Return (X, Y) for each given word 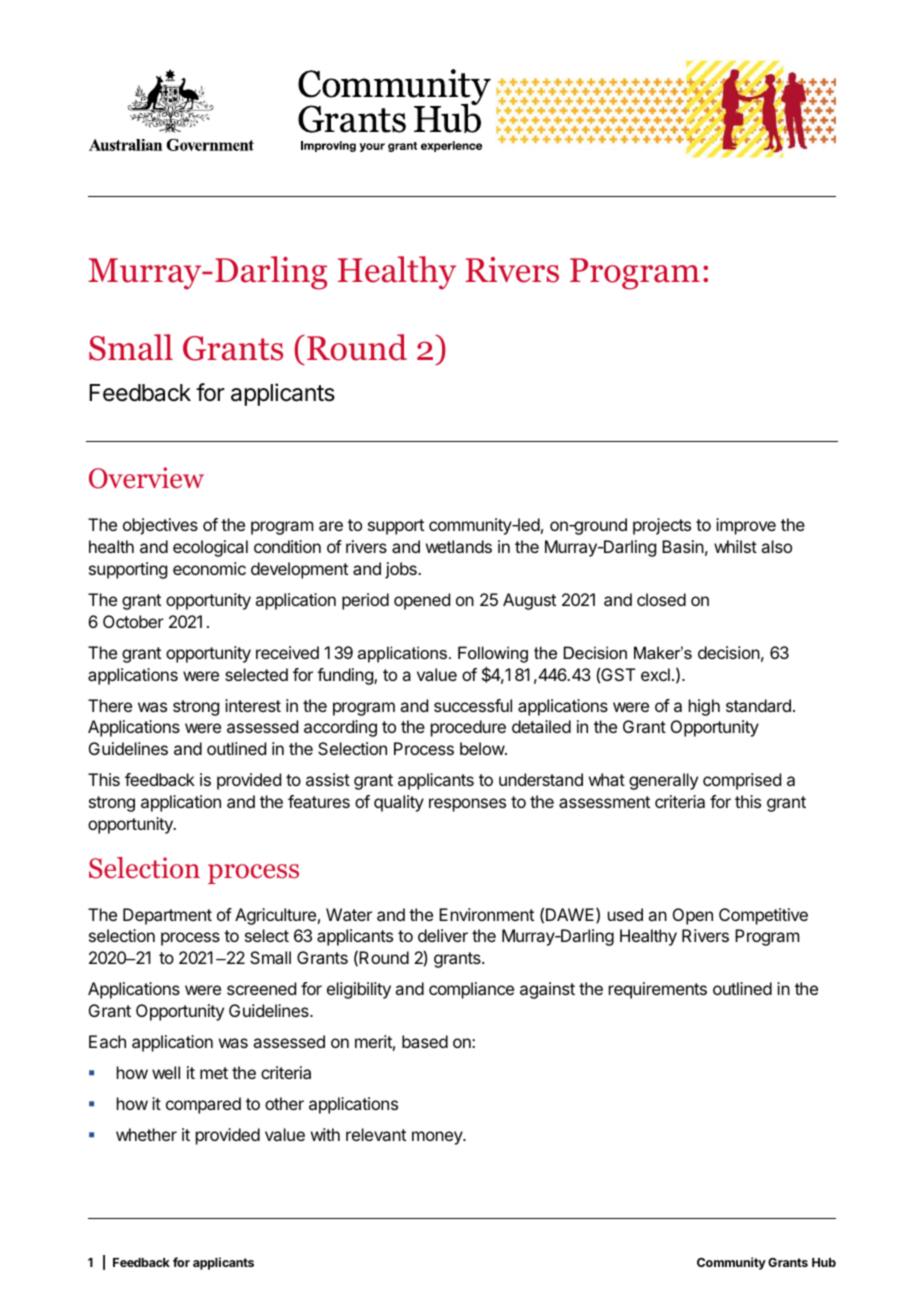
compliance (471, 990)
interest (253, 705)
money (438, 1138)
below (483, 748)
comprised (742, 781)
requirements (658, 990)
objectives (160, 526)
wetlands (459, 546)
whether (146, 1134)
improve (746, 526)
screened (261, 988)
